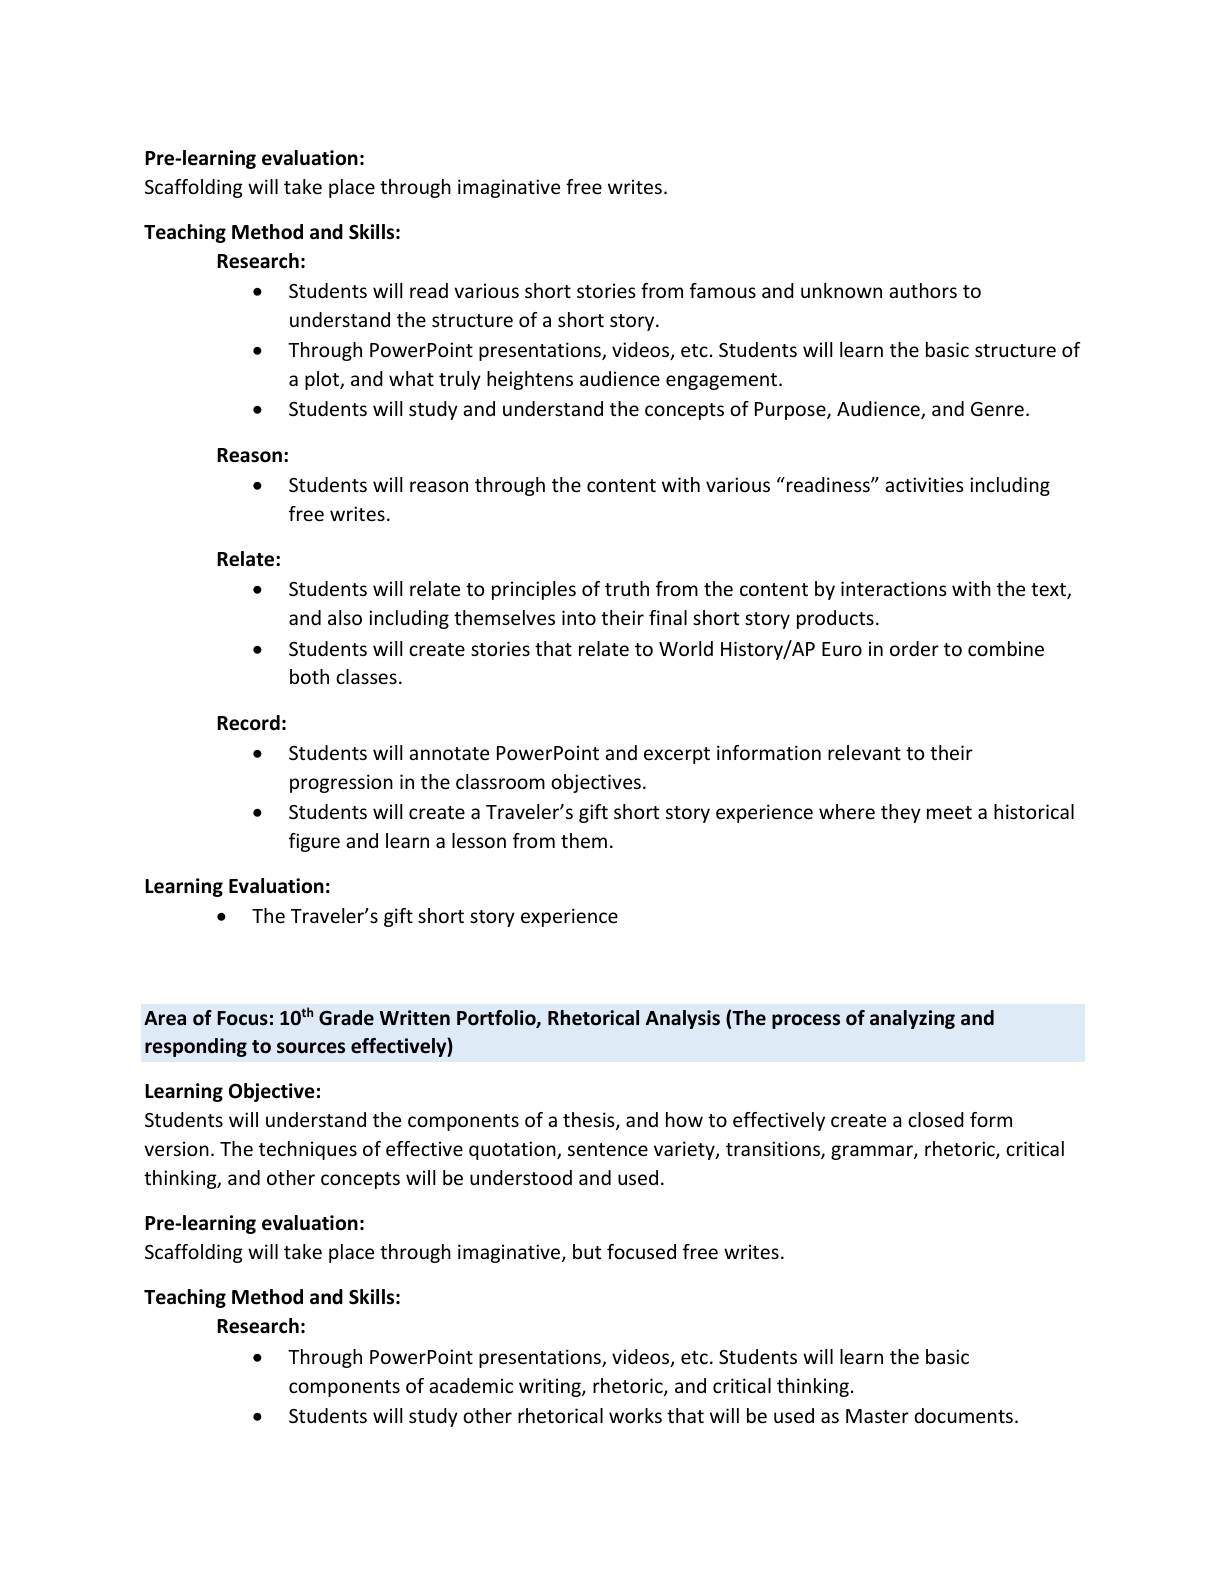  I want to click on figure, so click(314, 842).
